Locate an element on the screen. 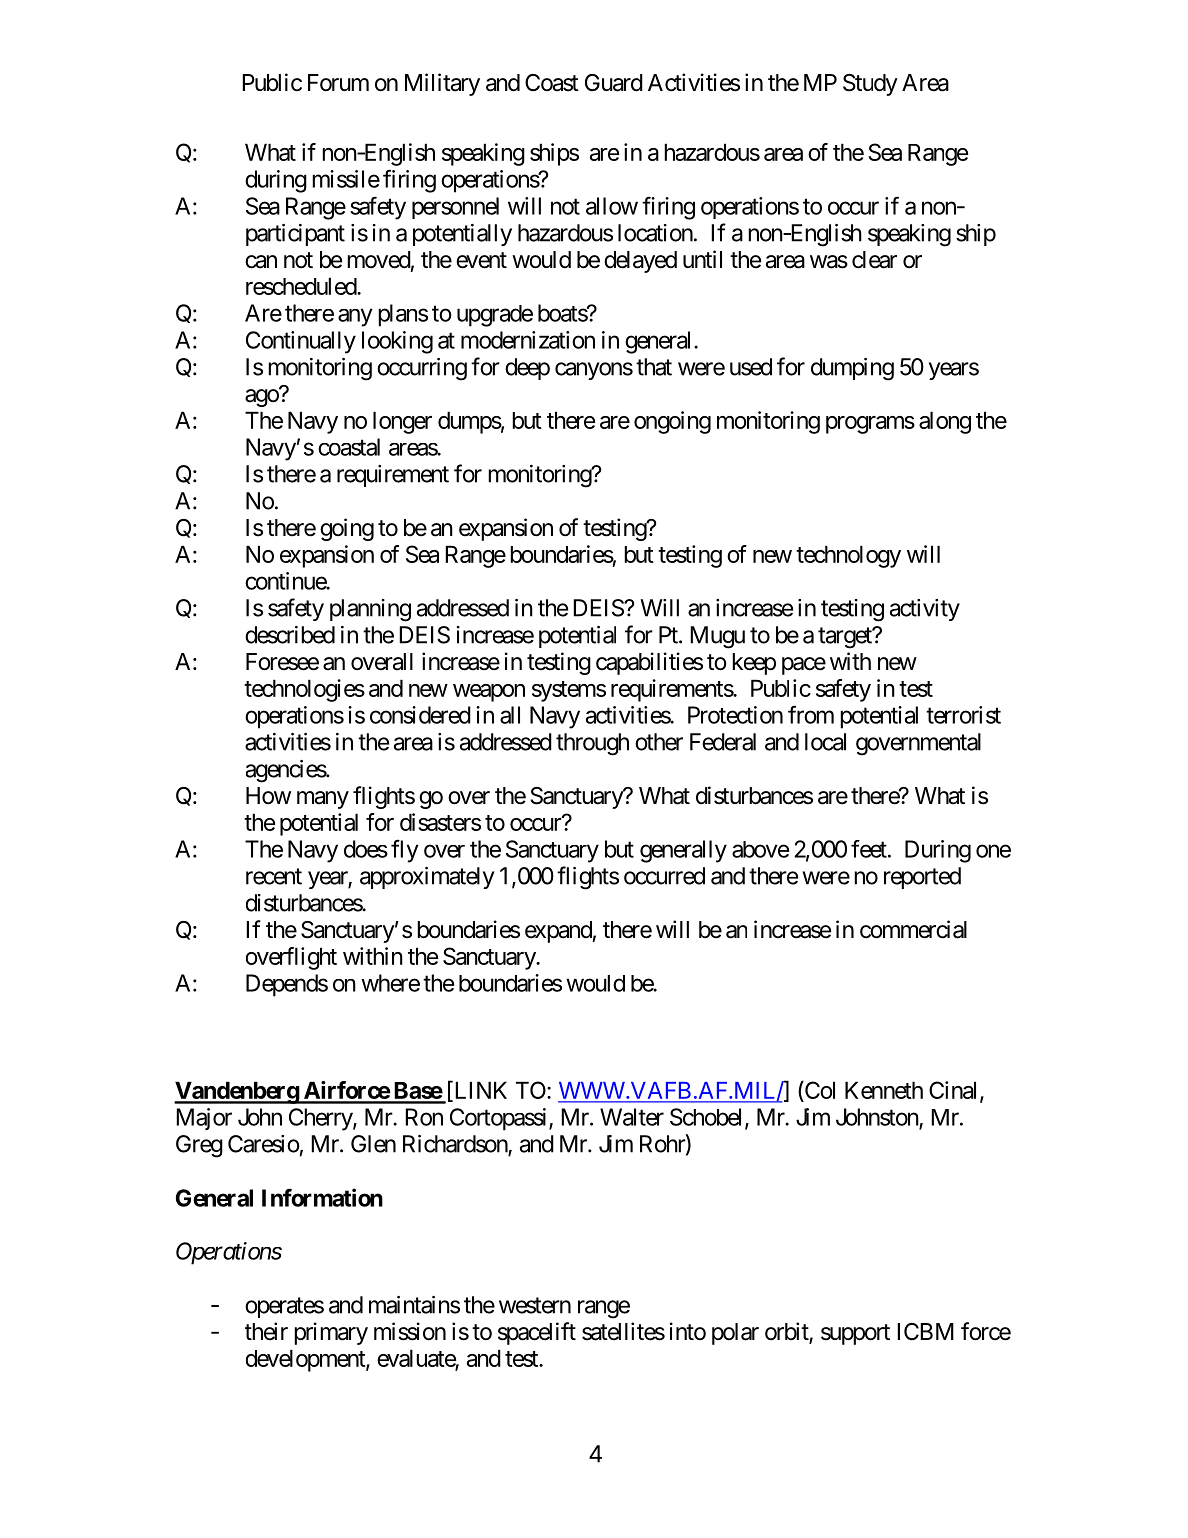  Study is located at coordinates (870, 85).
